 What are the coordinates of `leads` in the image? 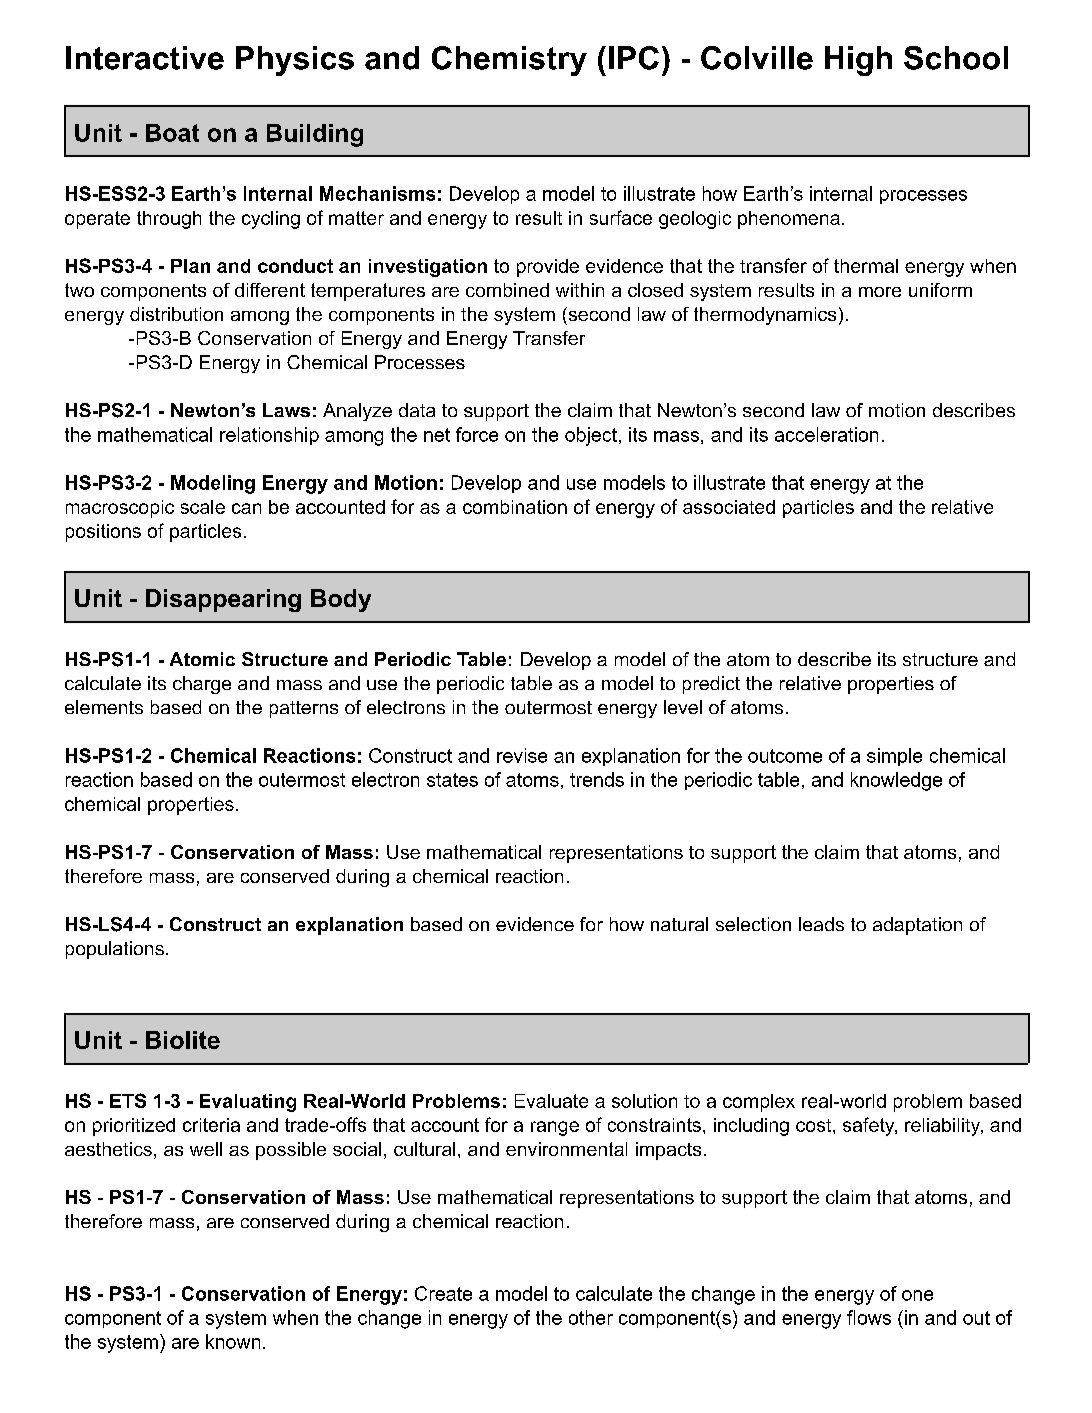 It's located at (821, 924).
